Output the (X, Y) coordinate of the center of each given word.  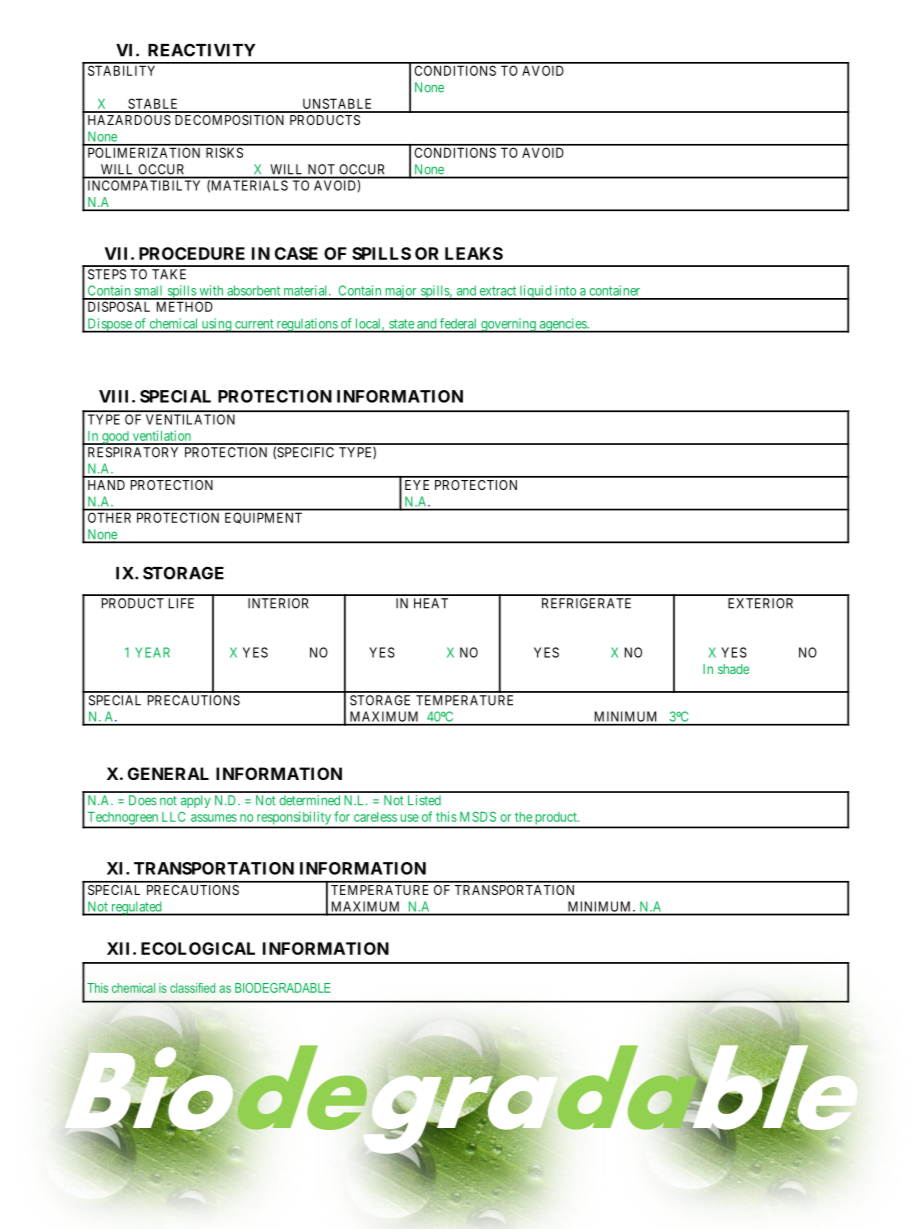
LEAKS (474, 253)
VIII (116, 396)
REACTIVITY (201, 50)
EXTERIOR (760, 603)
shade (733, 669)
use (409, 818)
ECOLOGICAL (198, 948)
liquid (536, 292)
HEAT (431, 603)
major (401, 292)
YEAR (152, 652)
